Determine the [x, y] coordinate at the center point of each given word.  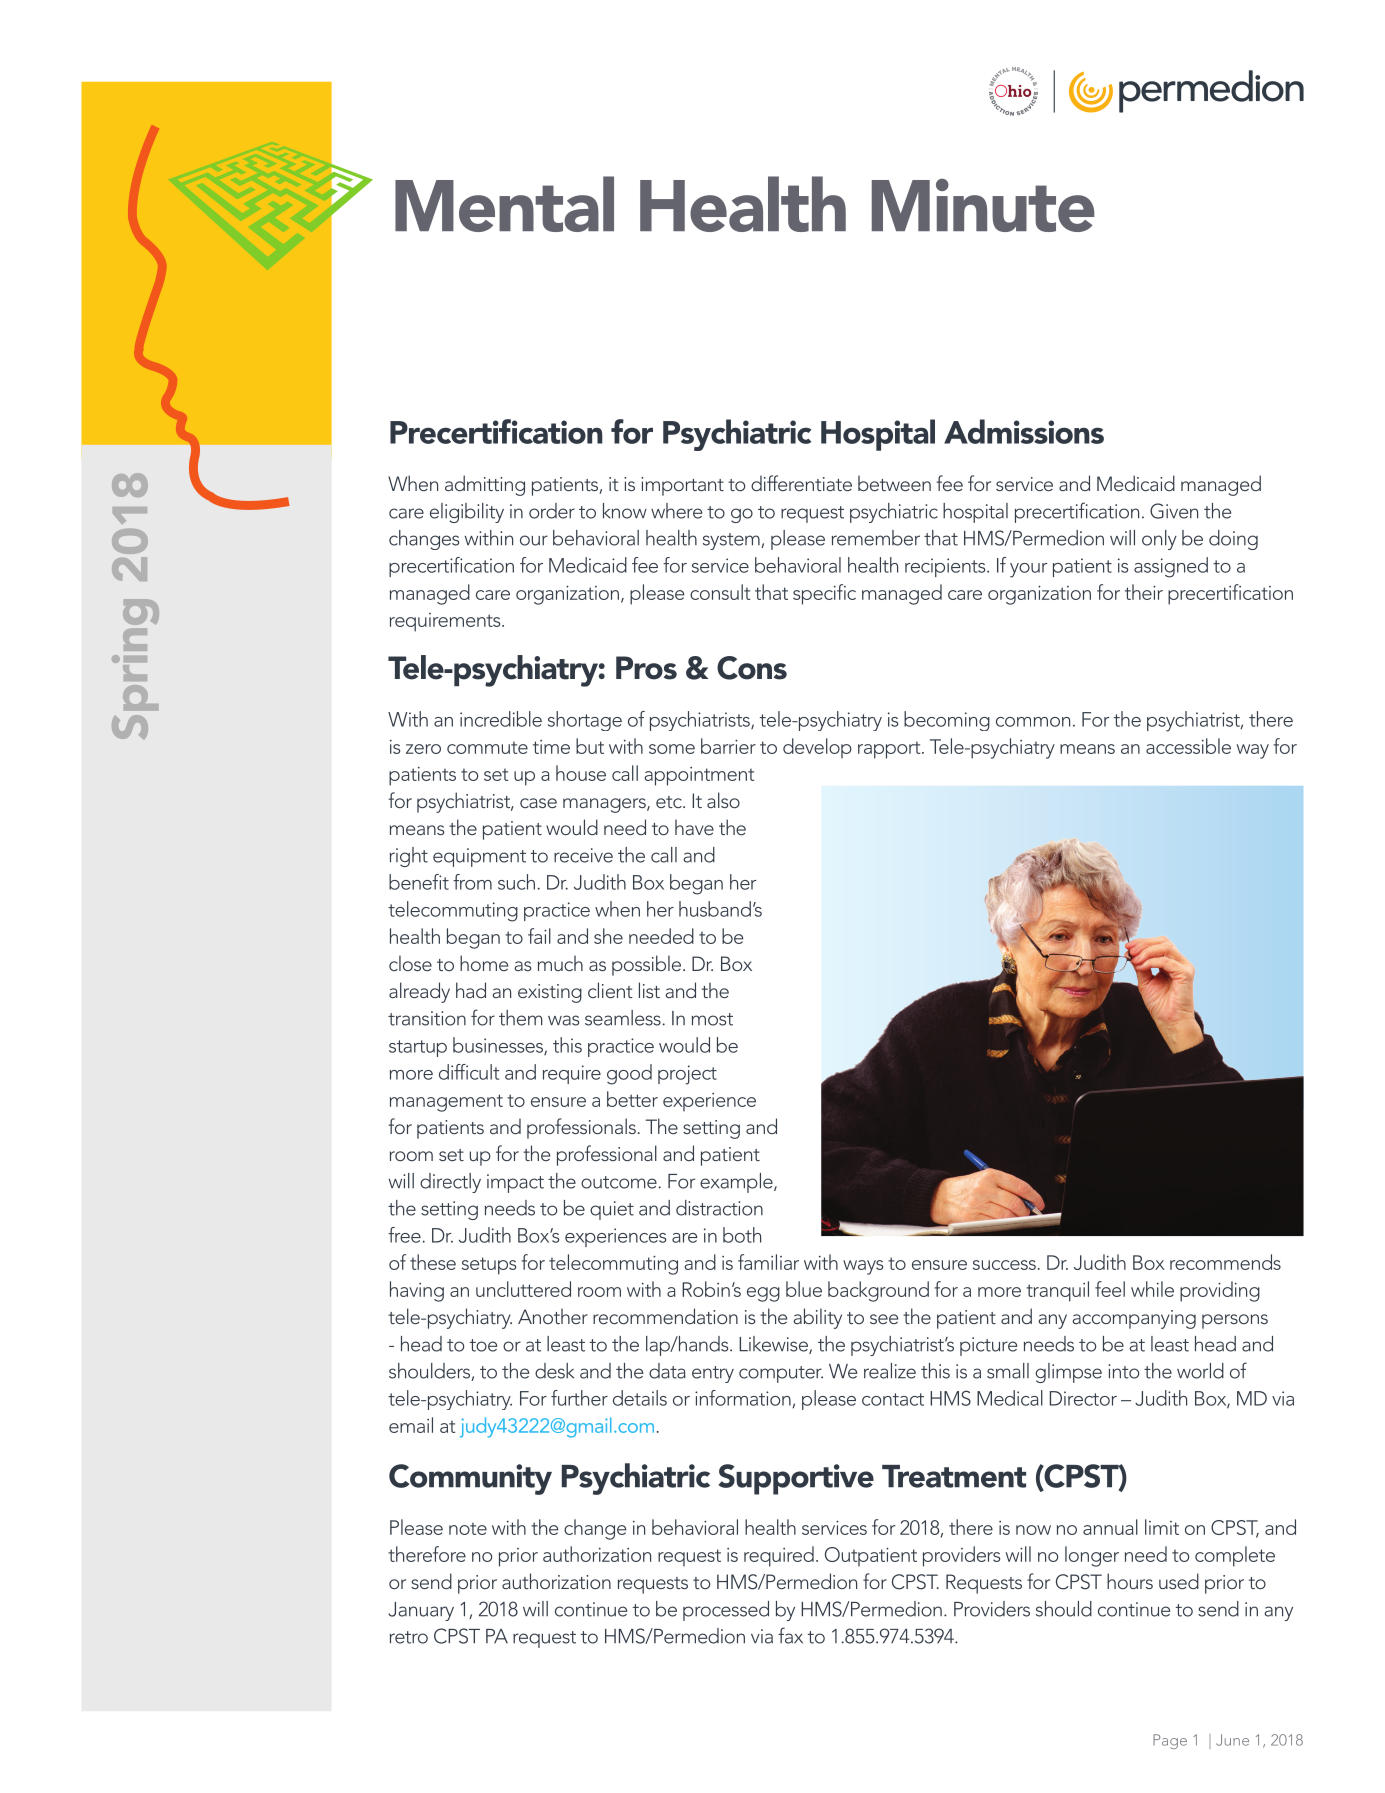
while [1152, 1289]
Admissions [1024, 431]
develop [817, 748]
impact [515, 1183]
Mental [504, 204]
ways [863, 1267]
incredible [501, 719]
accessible [1188, 746]
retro [409, 1637]
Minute [983, 205]
